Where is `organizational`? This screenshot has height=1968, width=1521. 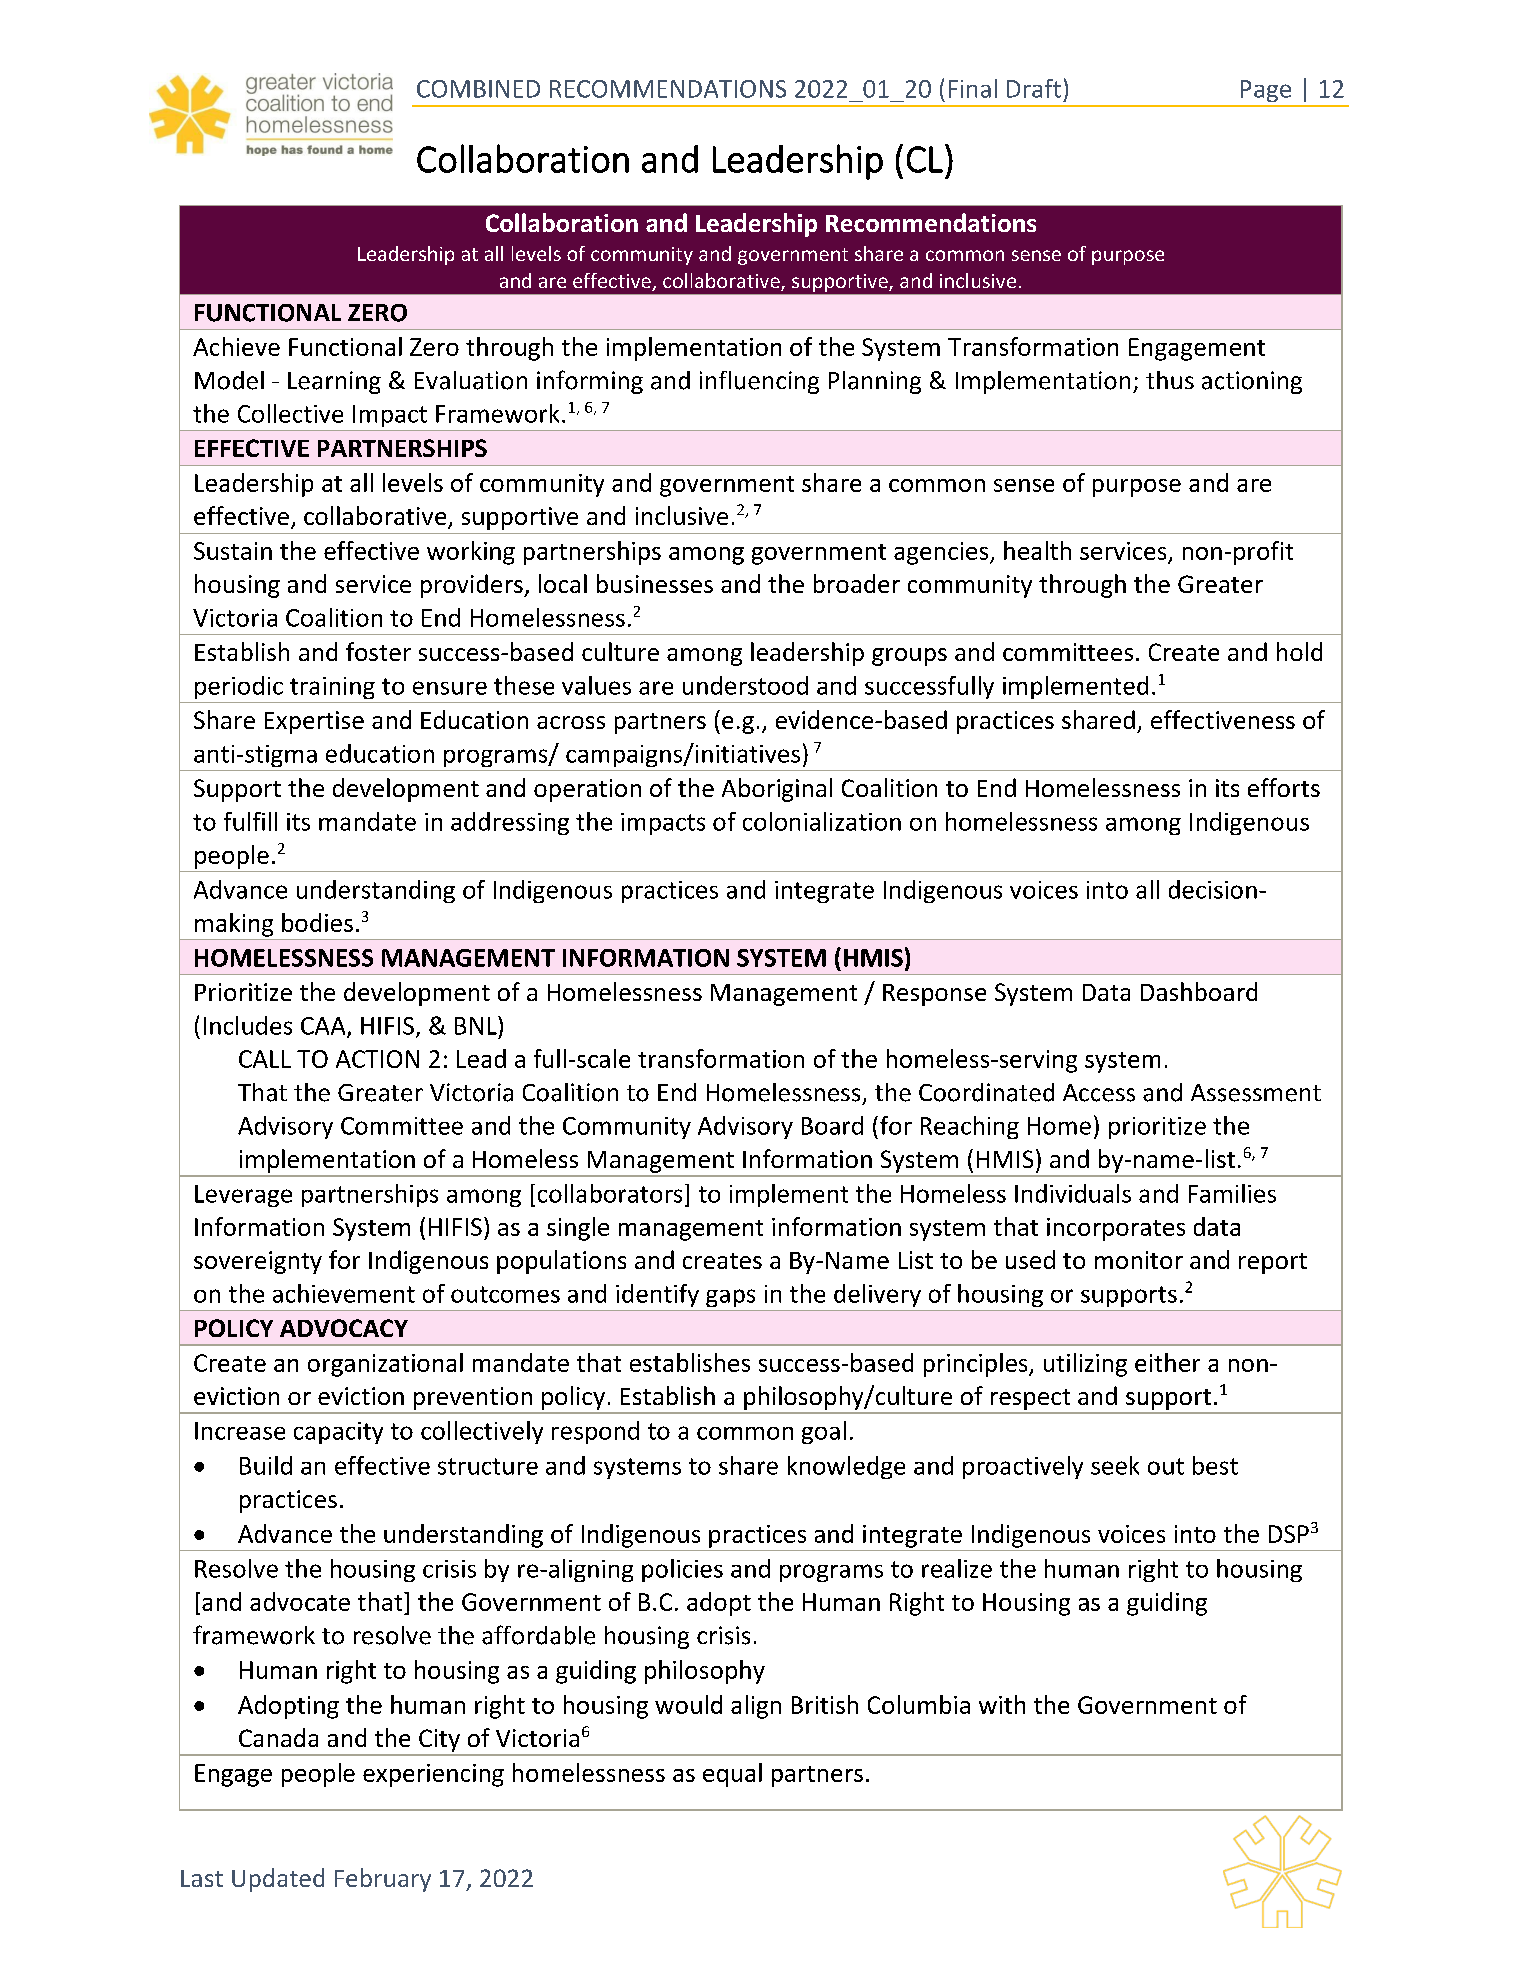 organizational is located at coordinates (385, 1365).
